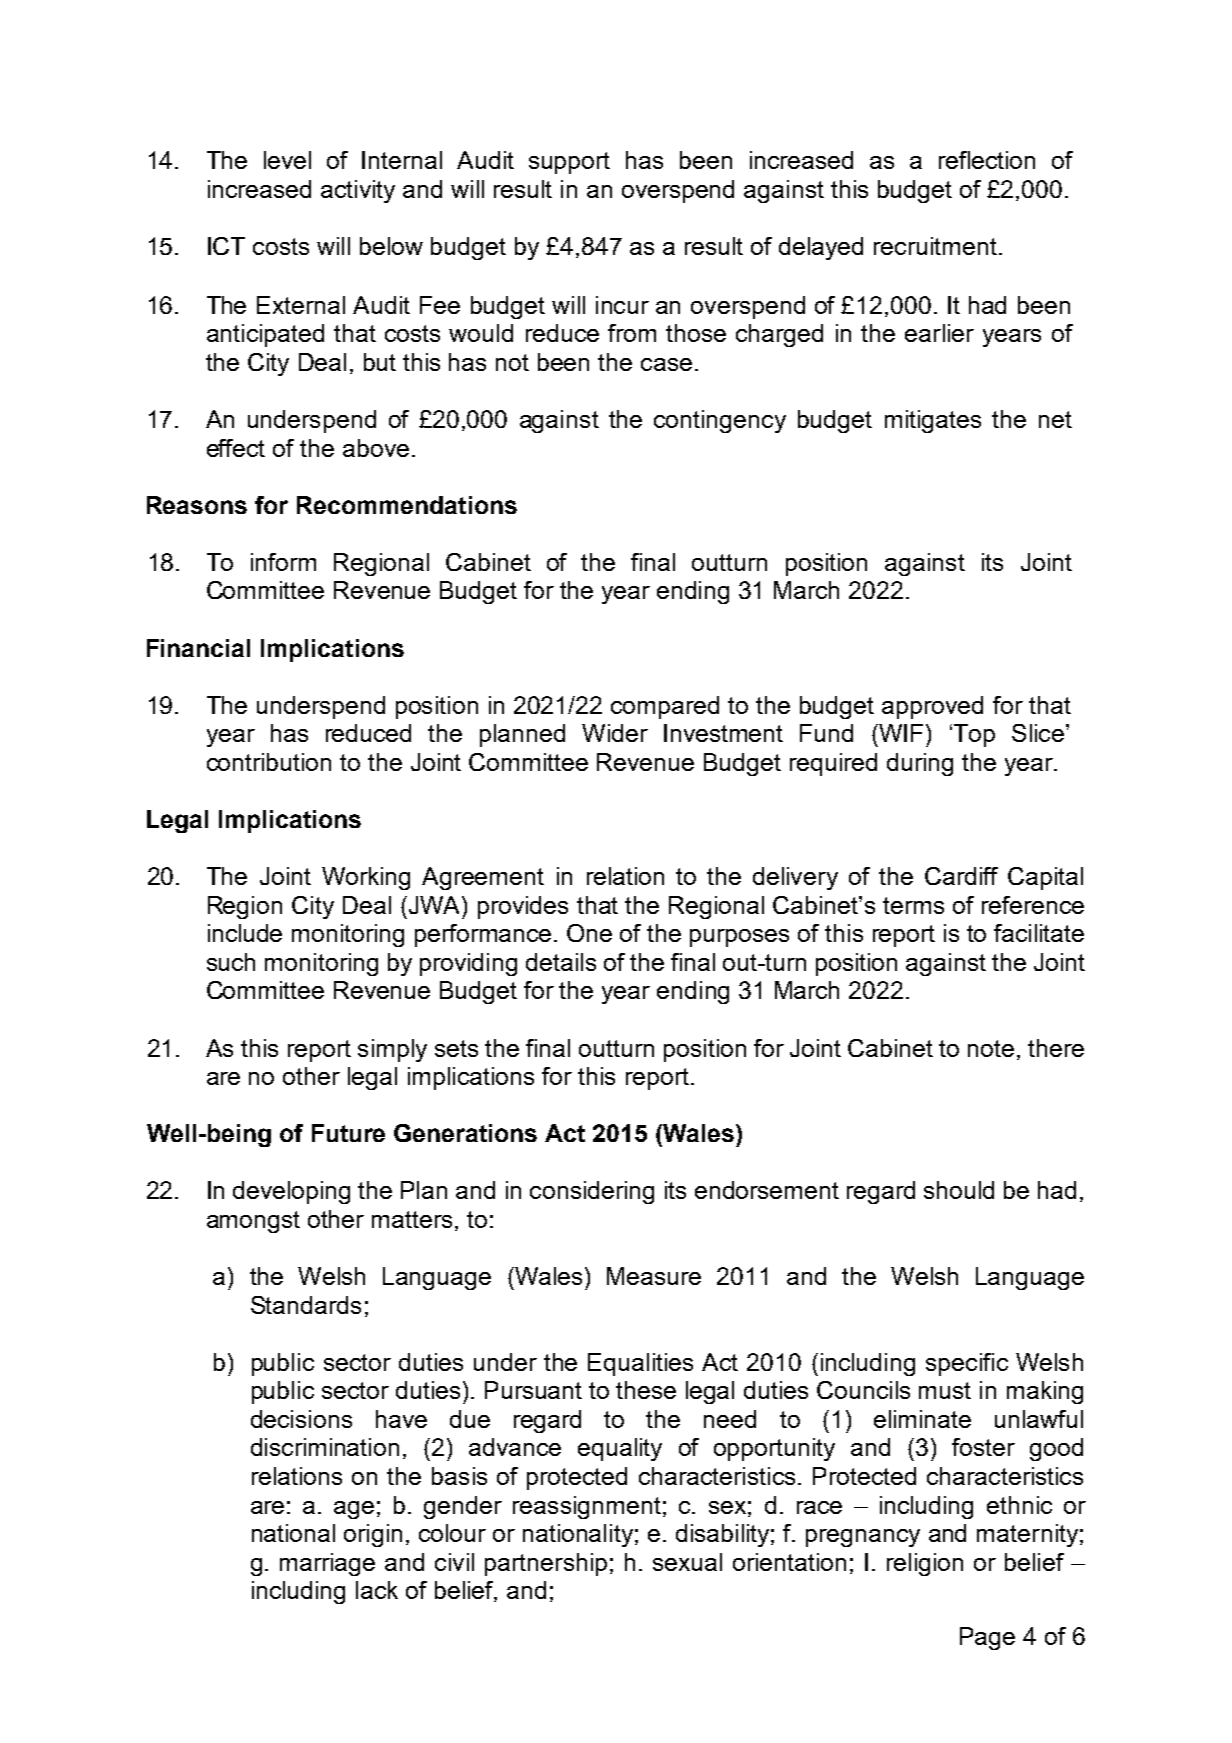 Image resolution: width=1232 pixels, height=1743 pixels. What do you see at coordinates (569, 163) in the screenshot?
I see `support` at bounding box center [569, 163].
